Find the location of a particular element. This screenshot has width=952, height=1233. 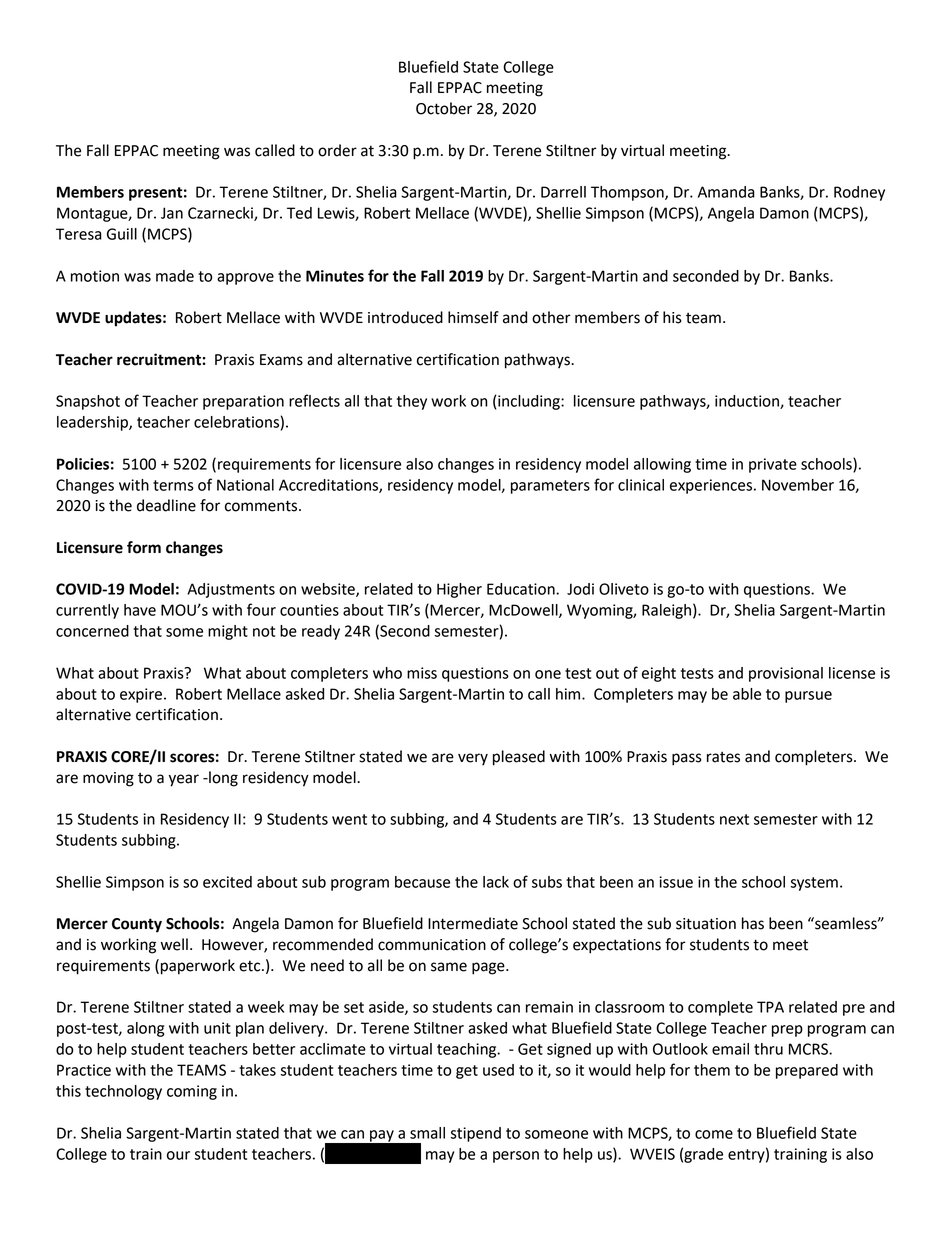

Snapshot is located at coordinates (88, 402).
